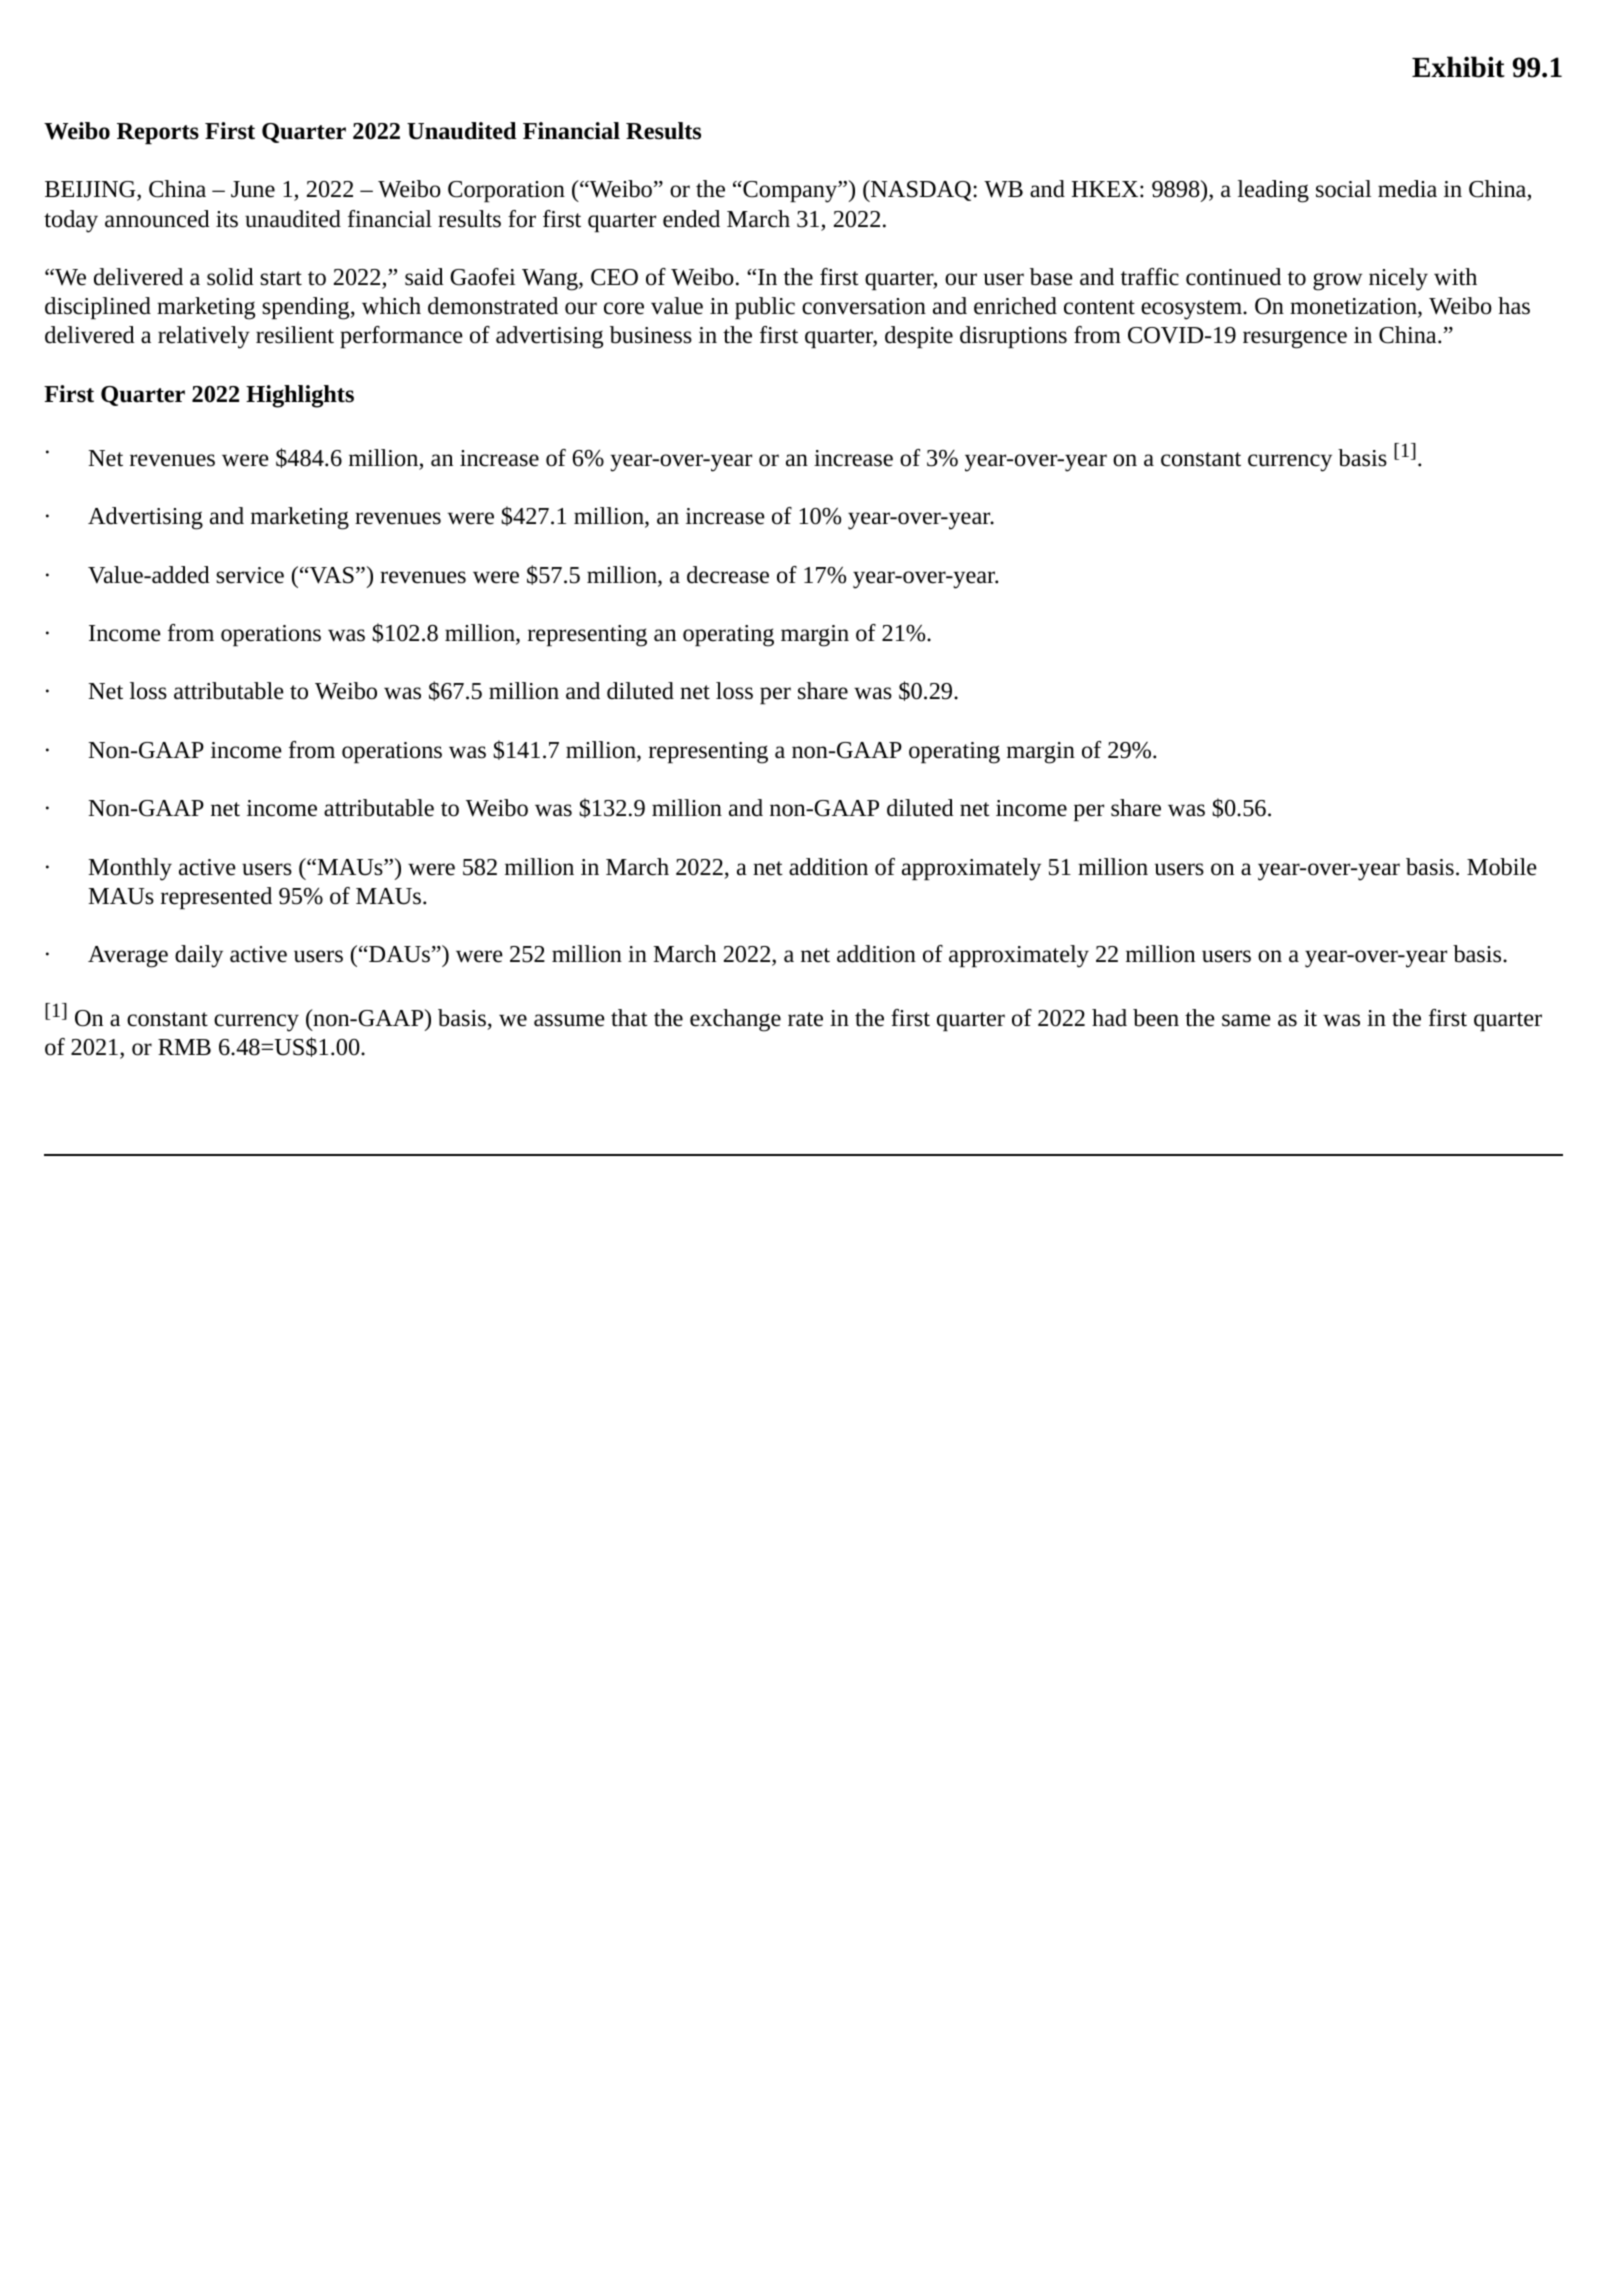  Describe the element at coordinates (728, 575) in the page. I see `decrease` at that location.
